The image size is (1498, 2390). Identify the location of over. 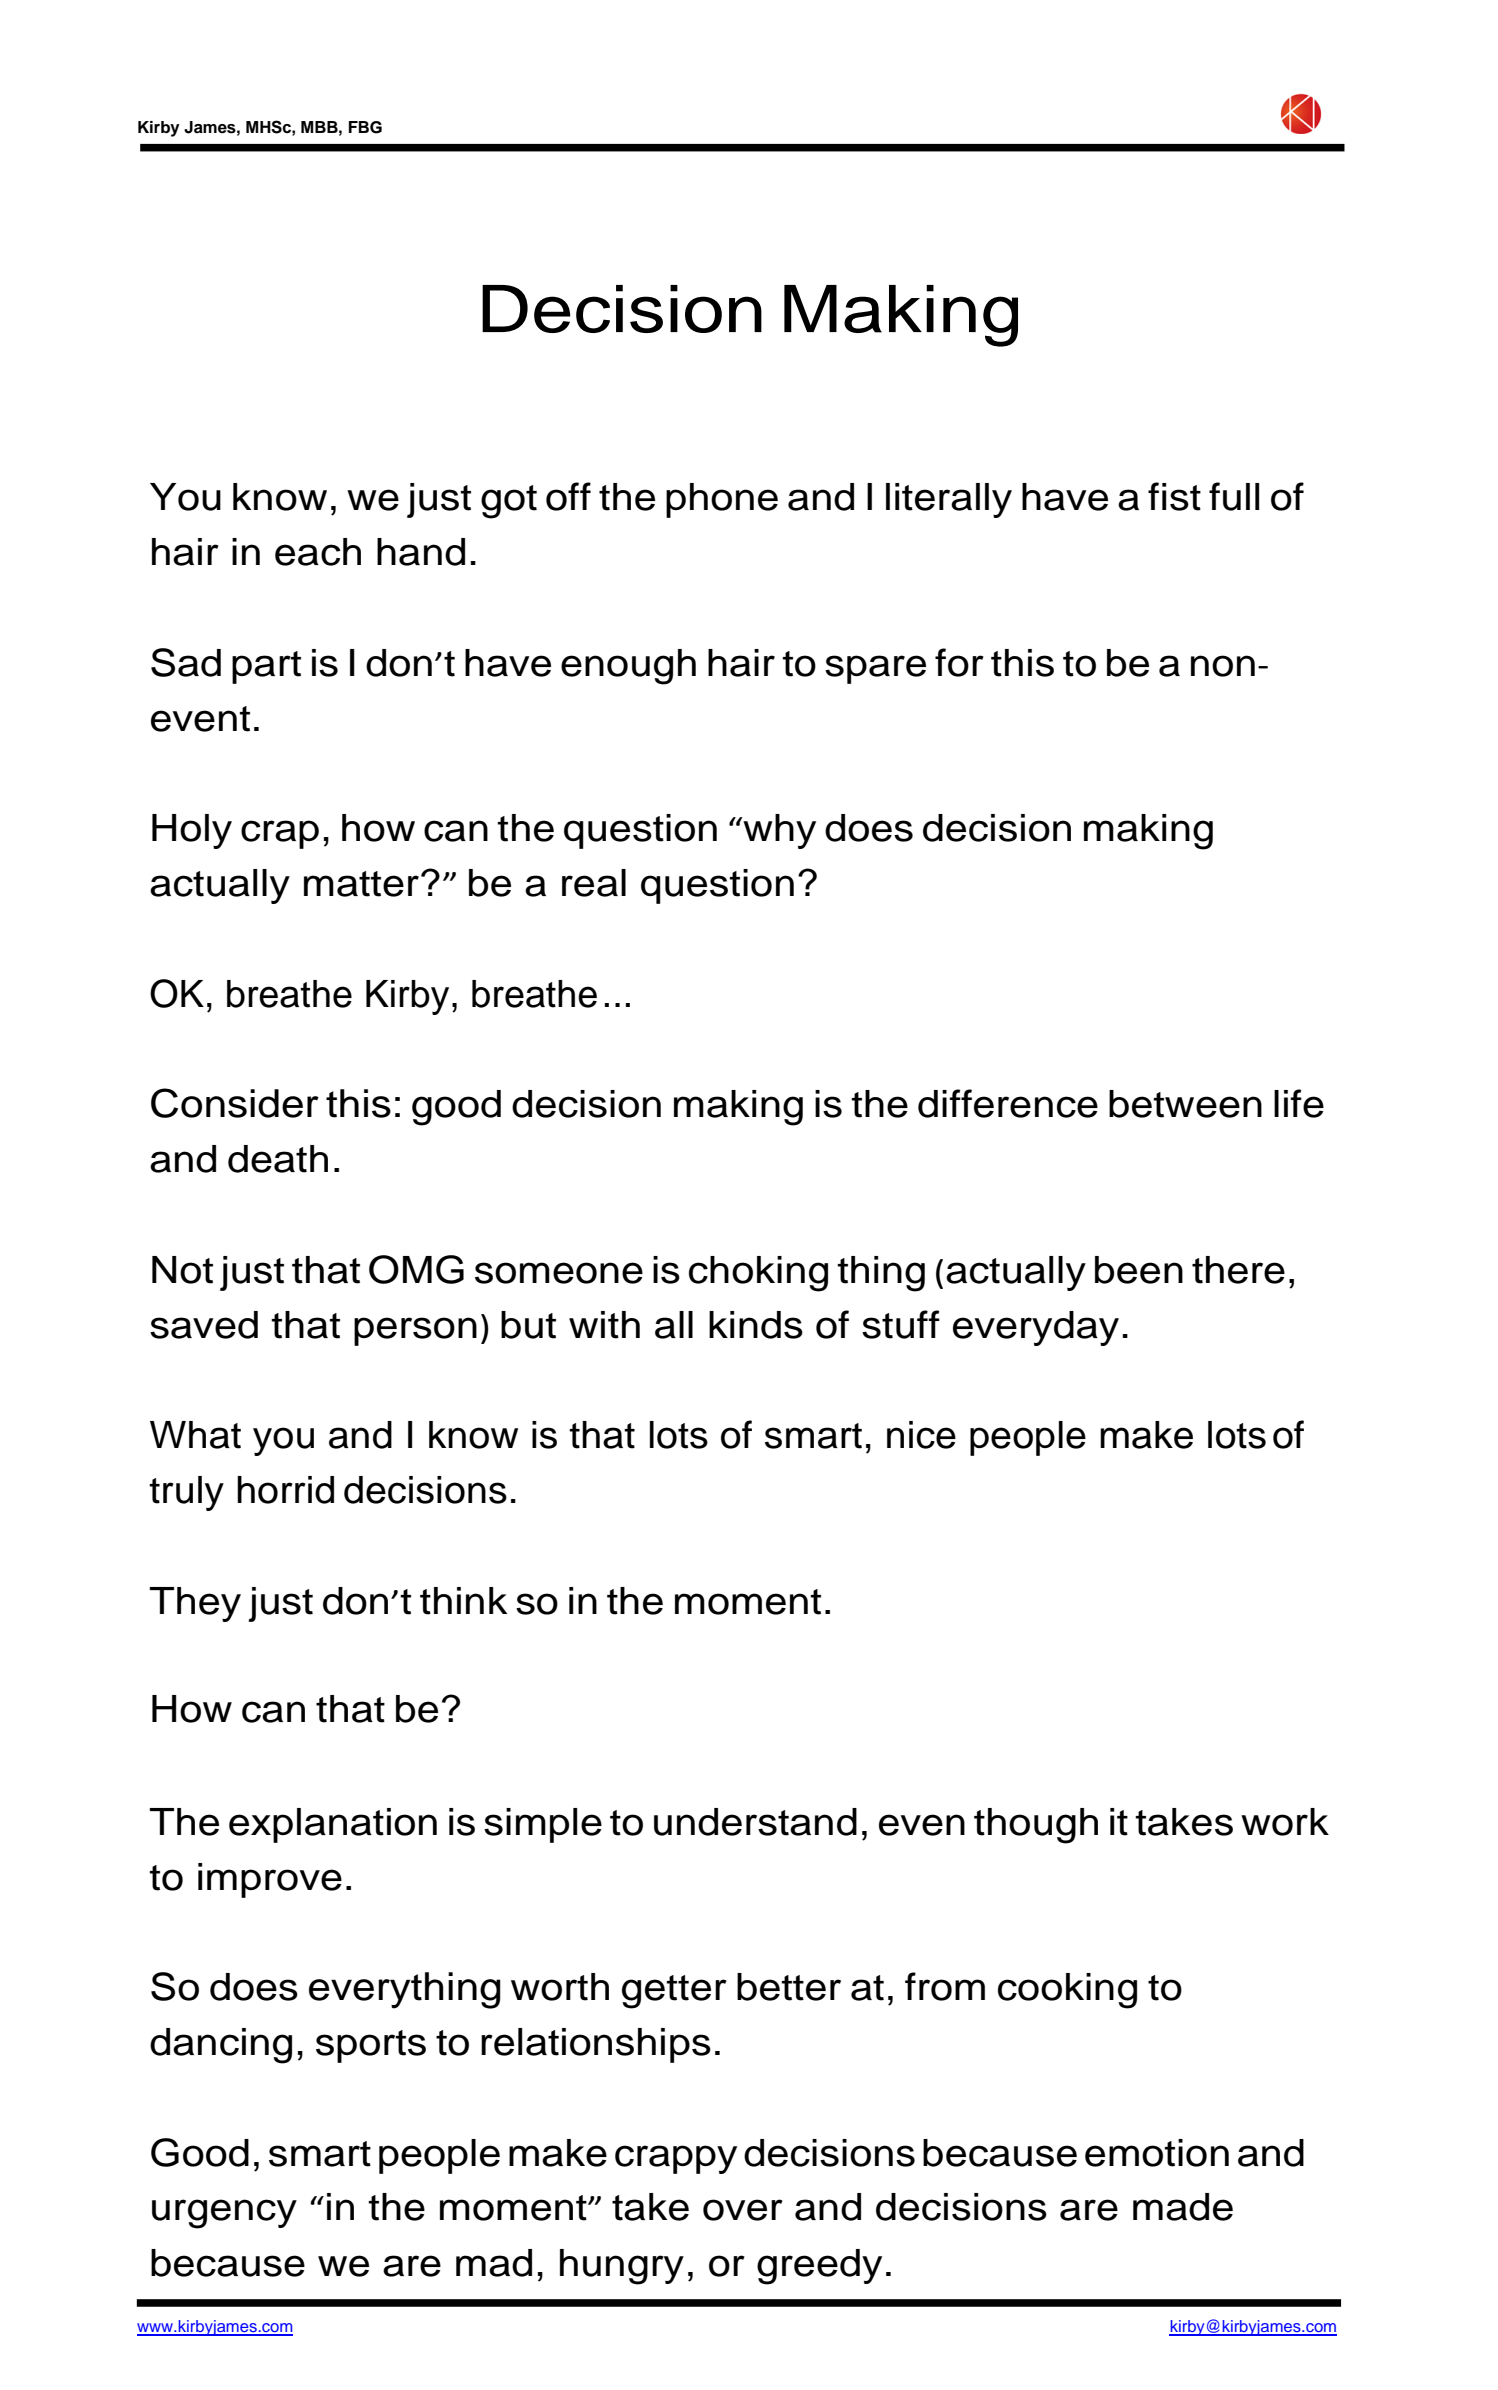
(743, 2210).
